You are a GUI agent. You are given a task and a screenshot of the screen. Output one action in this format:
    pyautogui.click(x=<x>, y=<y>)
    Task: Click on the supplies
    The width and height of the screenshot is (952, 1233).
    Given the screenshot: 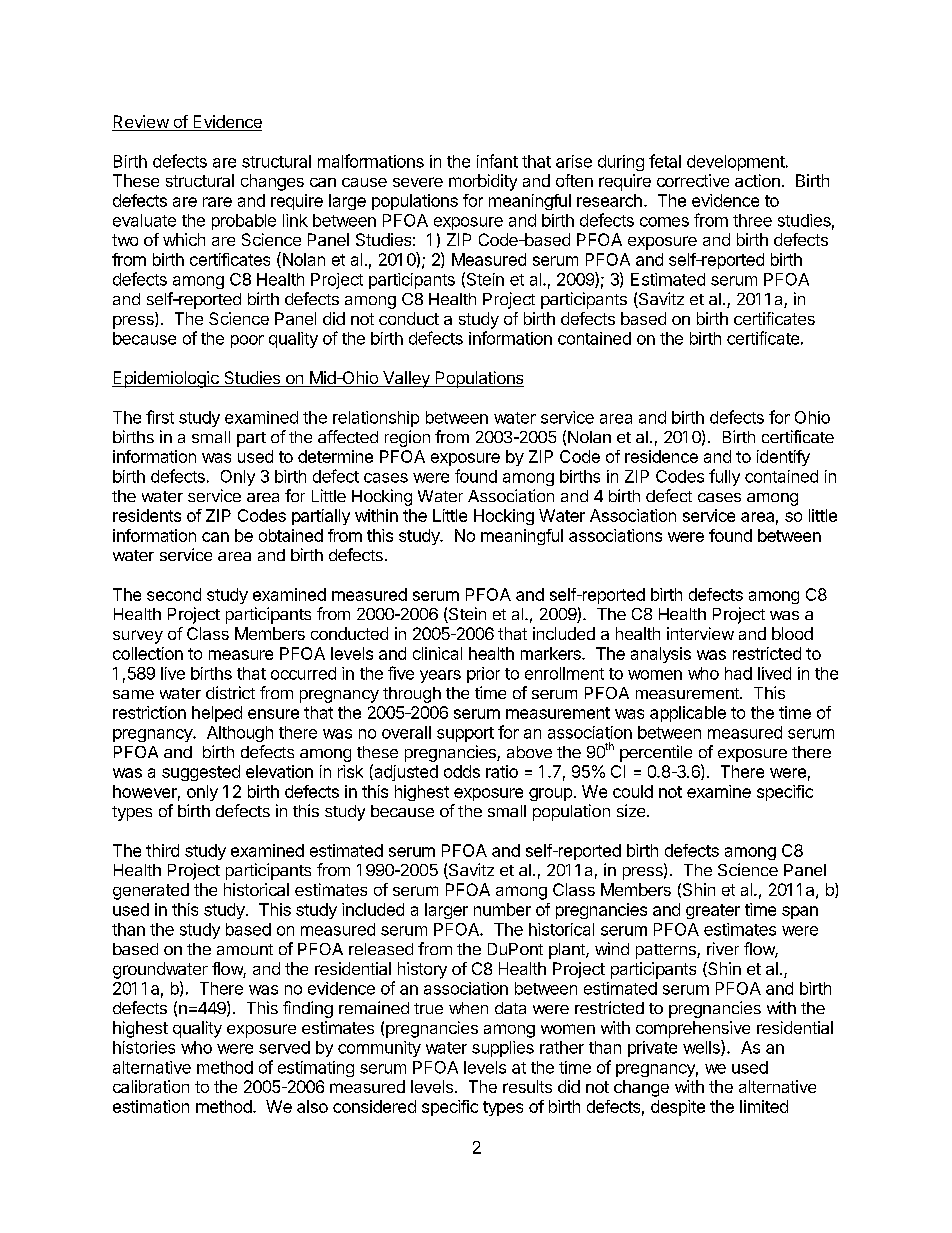 What is the action you would take?
    pyautogui.click(x=503, y=1049)
